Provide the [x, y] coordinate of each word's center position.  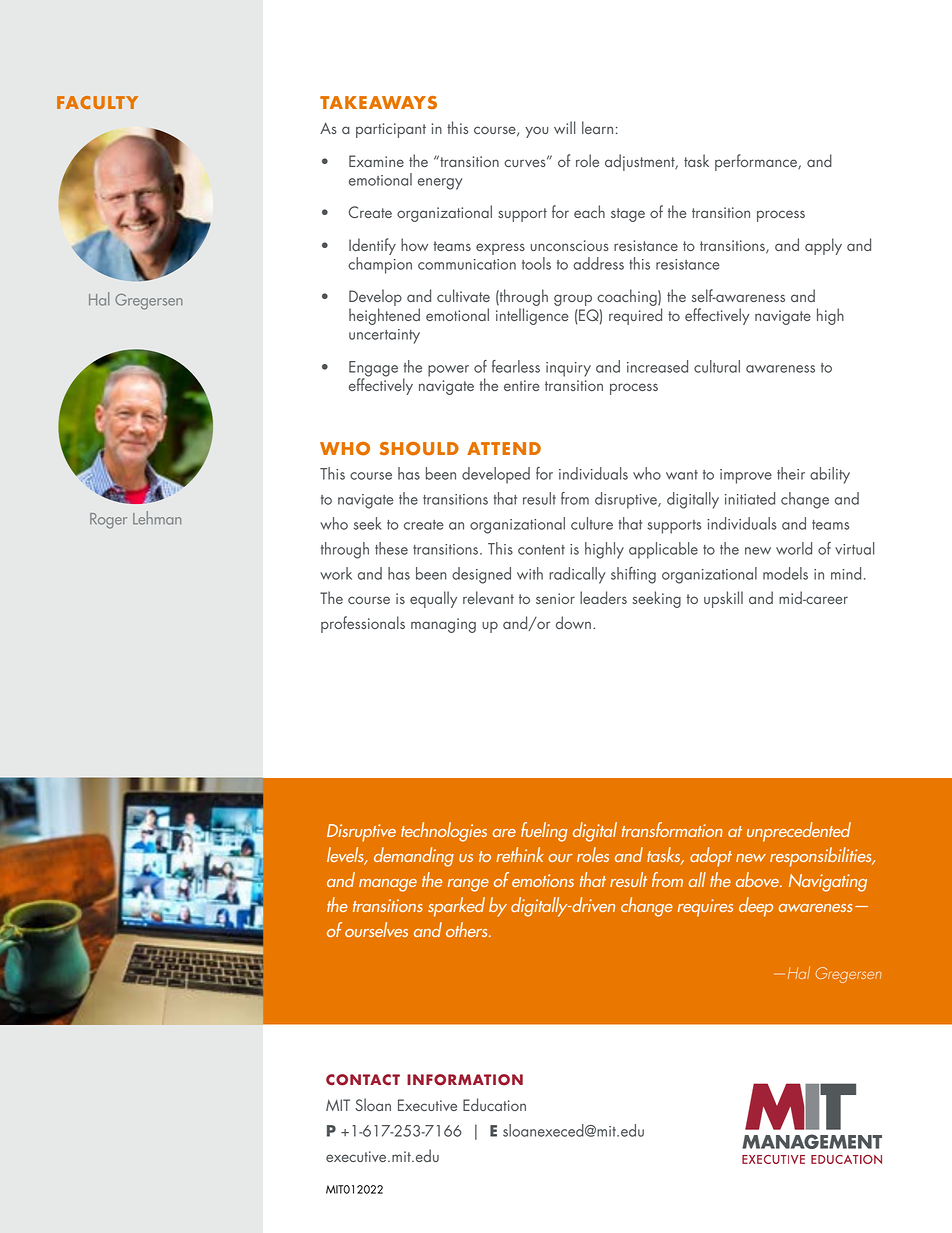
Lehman [157, 518]
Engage [373, 370]
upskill [723, 599]
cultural [717, 366]
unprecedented [799, 832]
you [536, 132]
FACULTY [97, 102]
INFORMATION [465, 1080]
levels [346, 856]
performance [757, 162]
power [448, 371]
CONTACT [363, 1080]
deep [756, 907]
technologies [444, 832]
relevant [488, 597]
